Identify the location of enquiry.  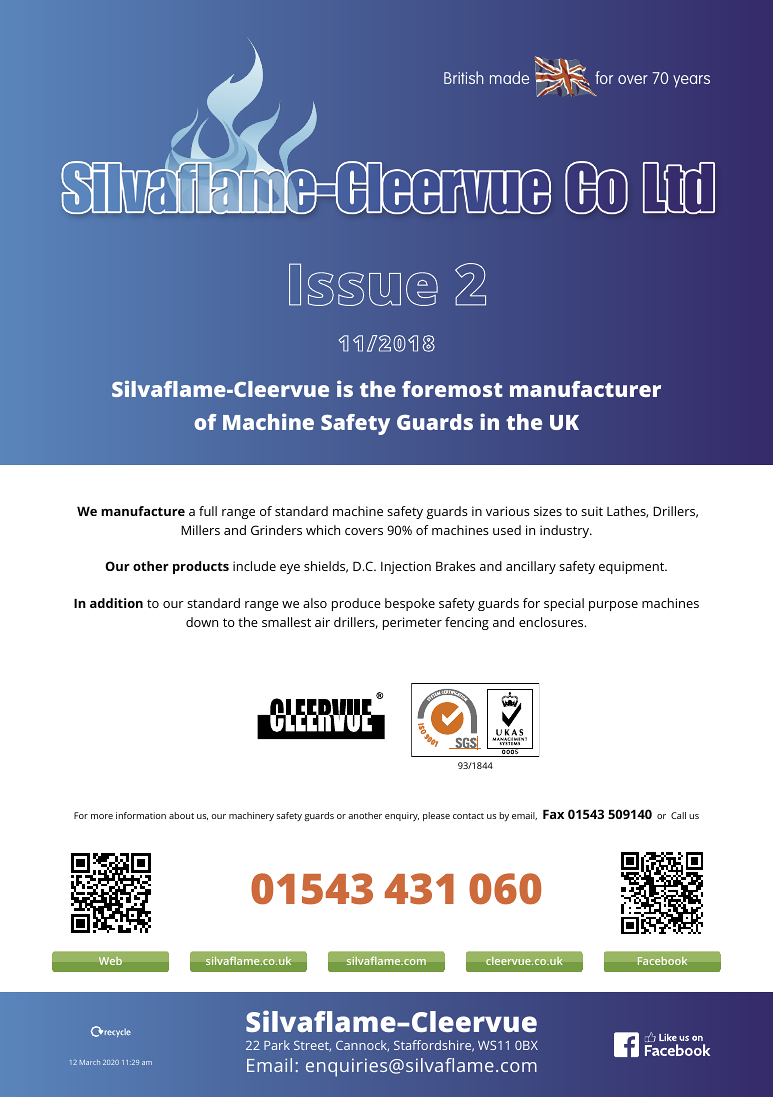
(402, 816).
